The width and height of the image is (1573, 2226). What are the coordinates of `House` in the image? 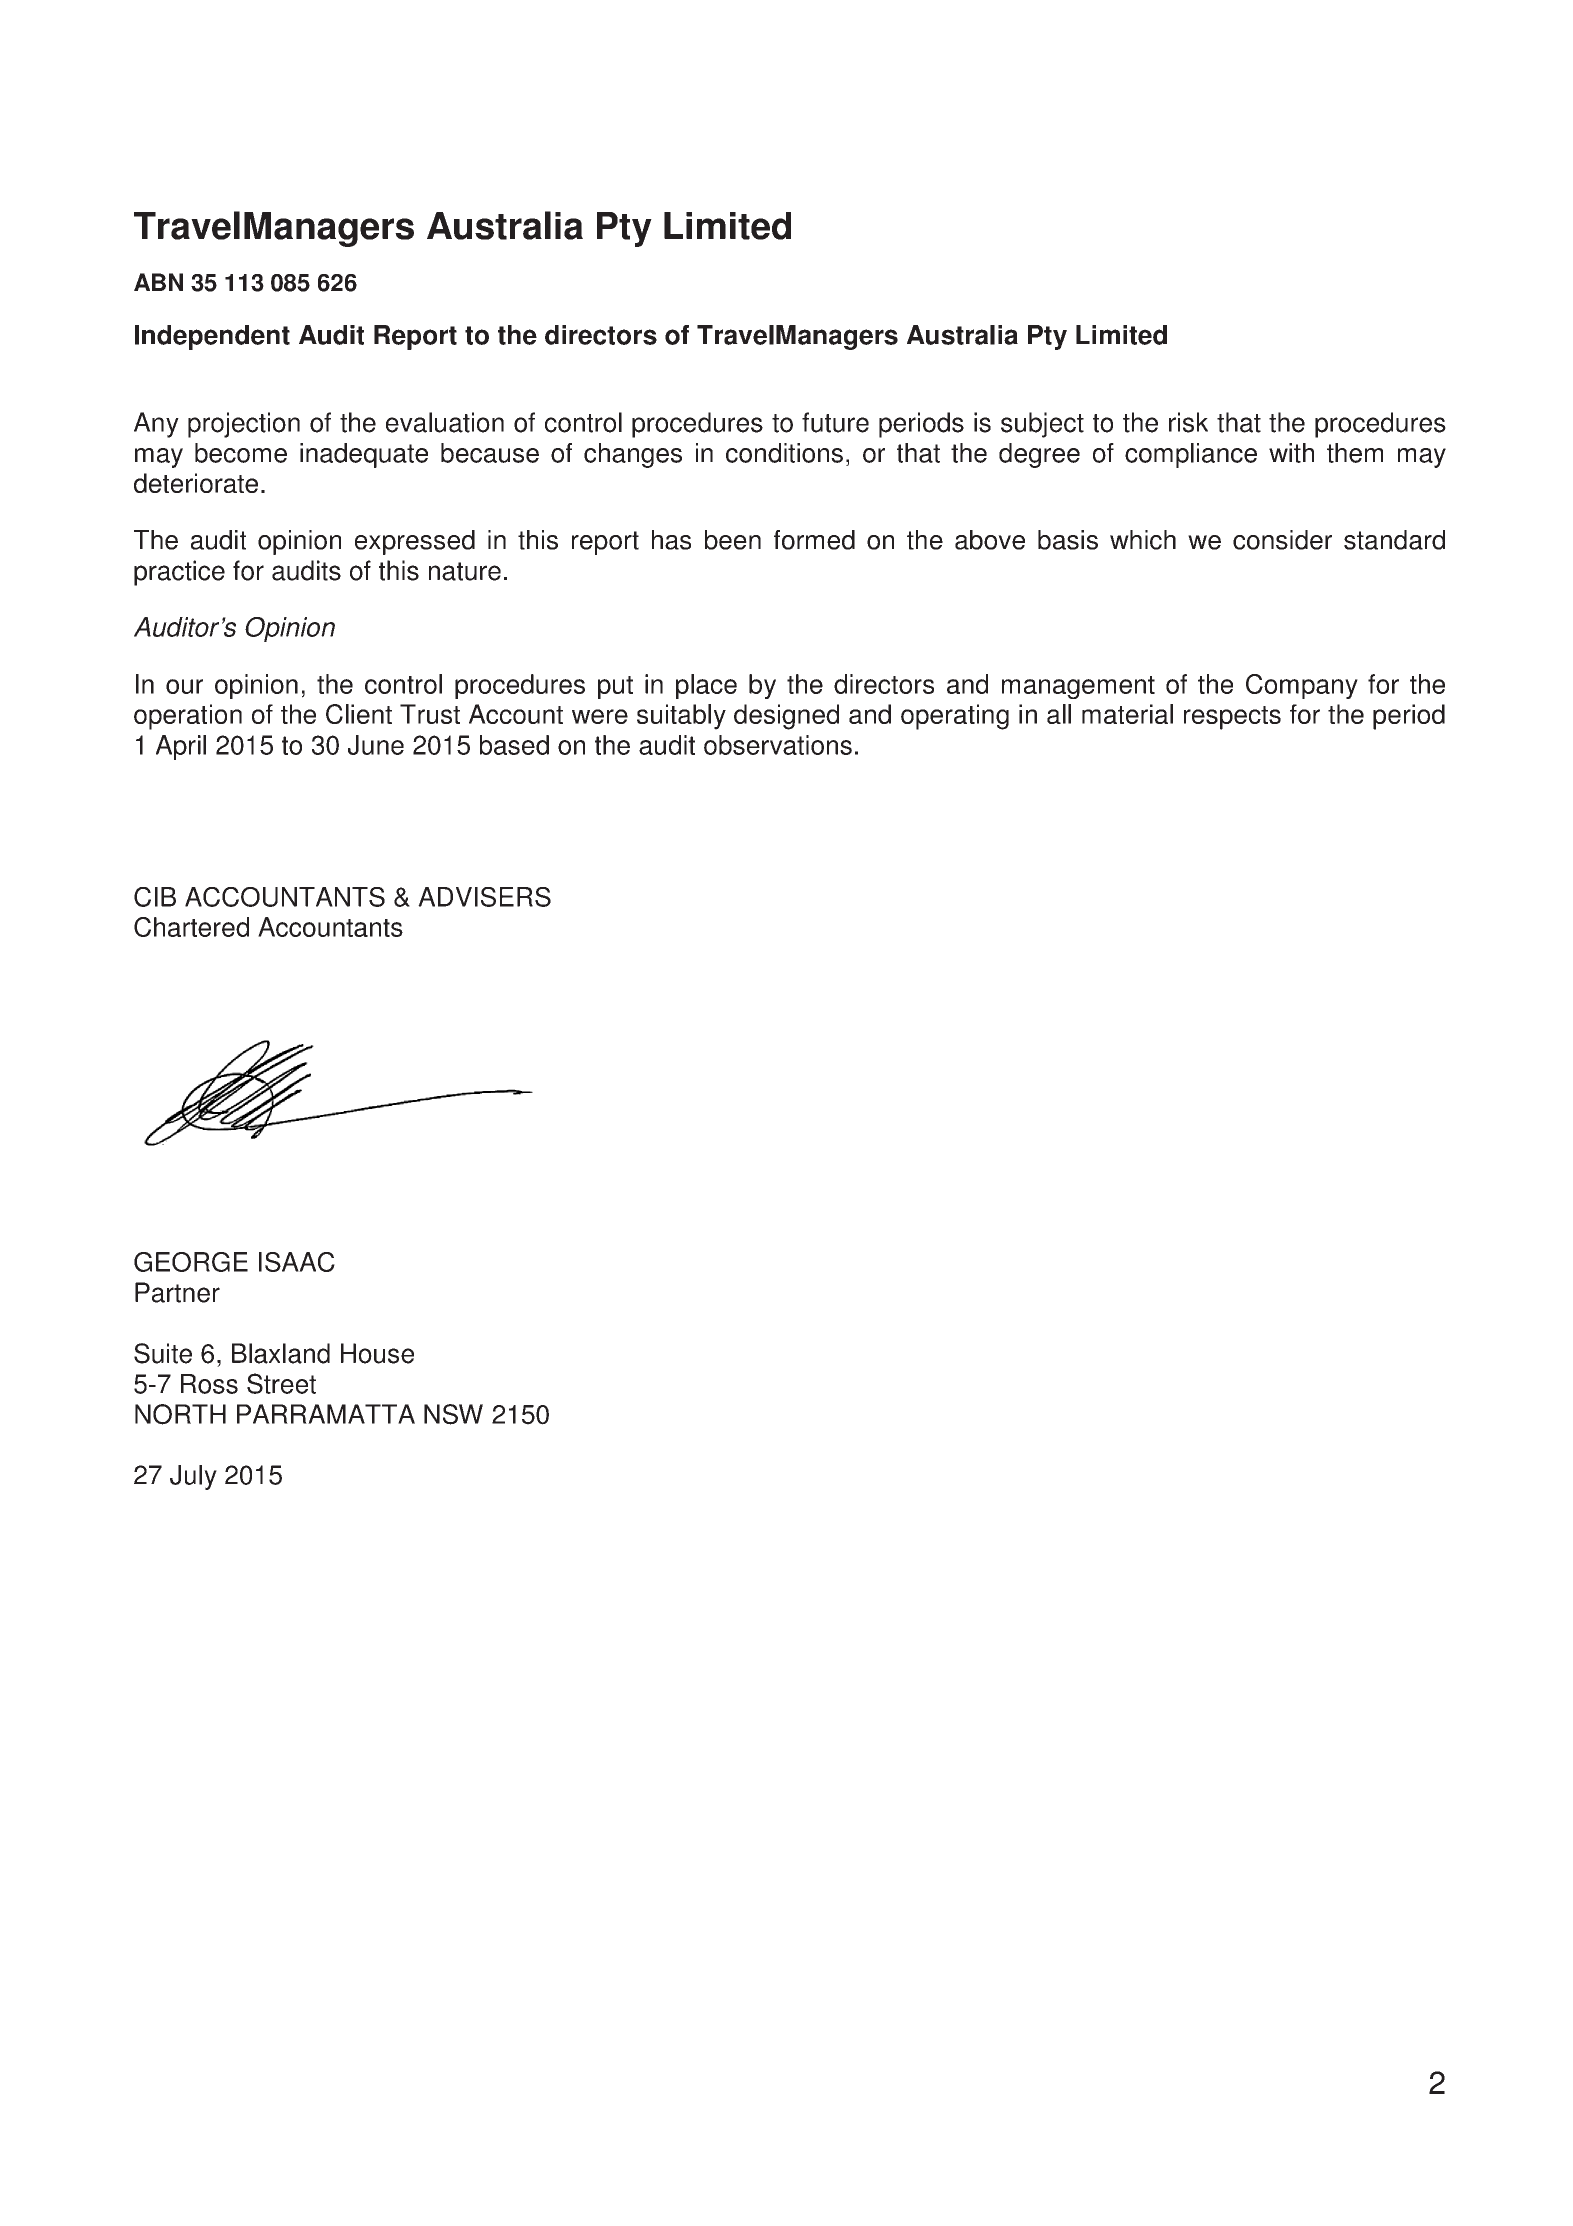 It's located at (377, 1353).
